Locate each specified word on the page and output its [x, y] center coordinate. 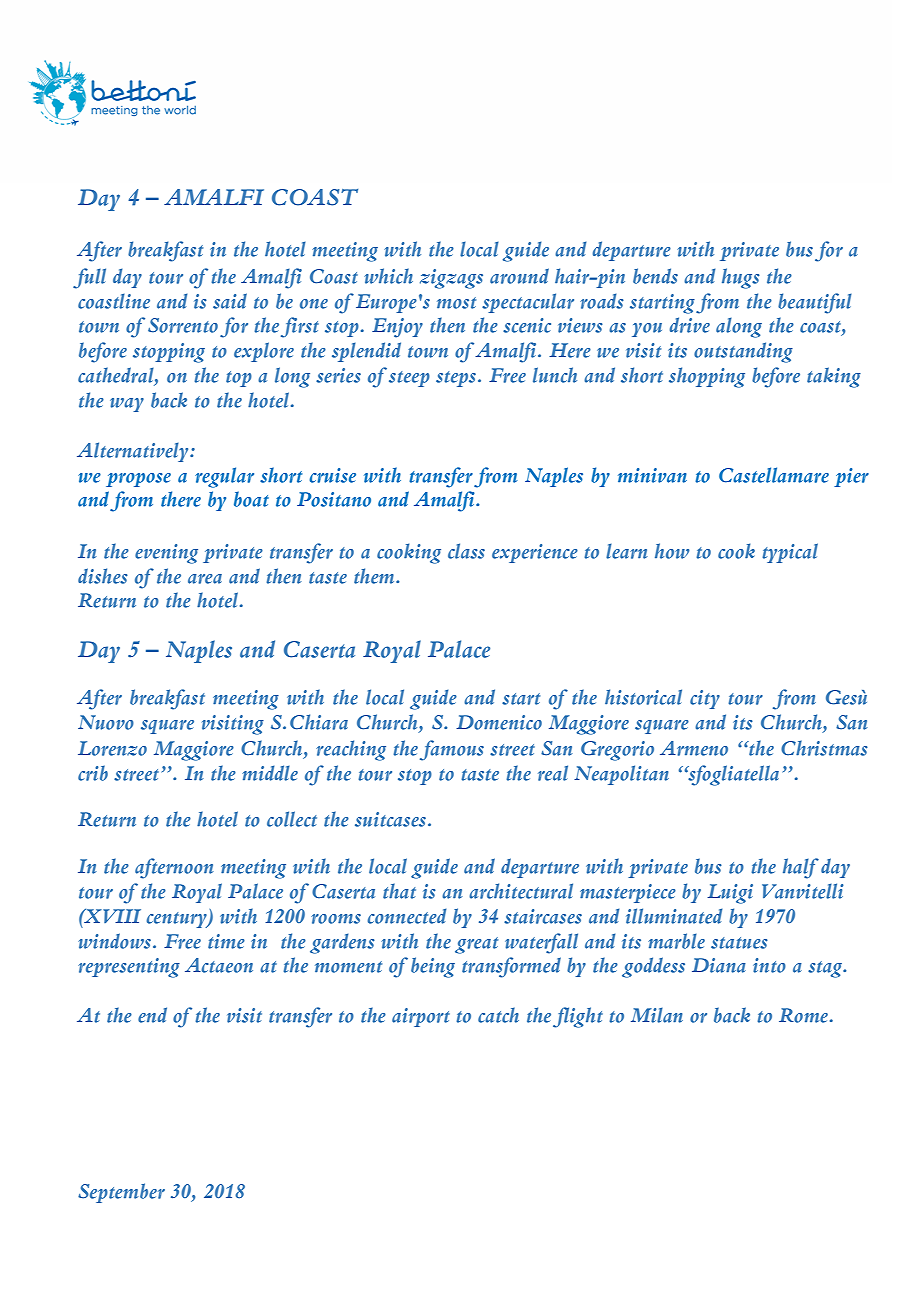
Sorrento [183, 325]
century [178, 920]
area [205, 579]
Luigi [730, 894]
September [121, 1193]
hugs [741, 278]
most [456, 303]
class [466, 551]
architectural [521, 891]
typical [790, 553]
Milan [657, 1015]
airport [421, 1017]
